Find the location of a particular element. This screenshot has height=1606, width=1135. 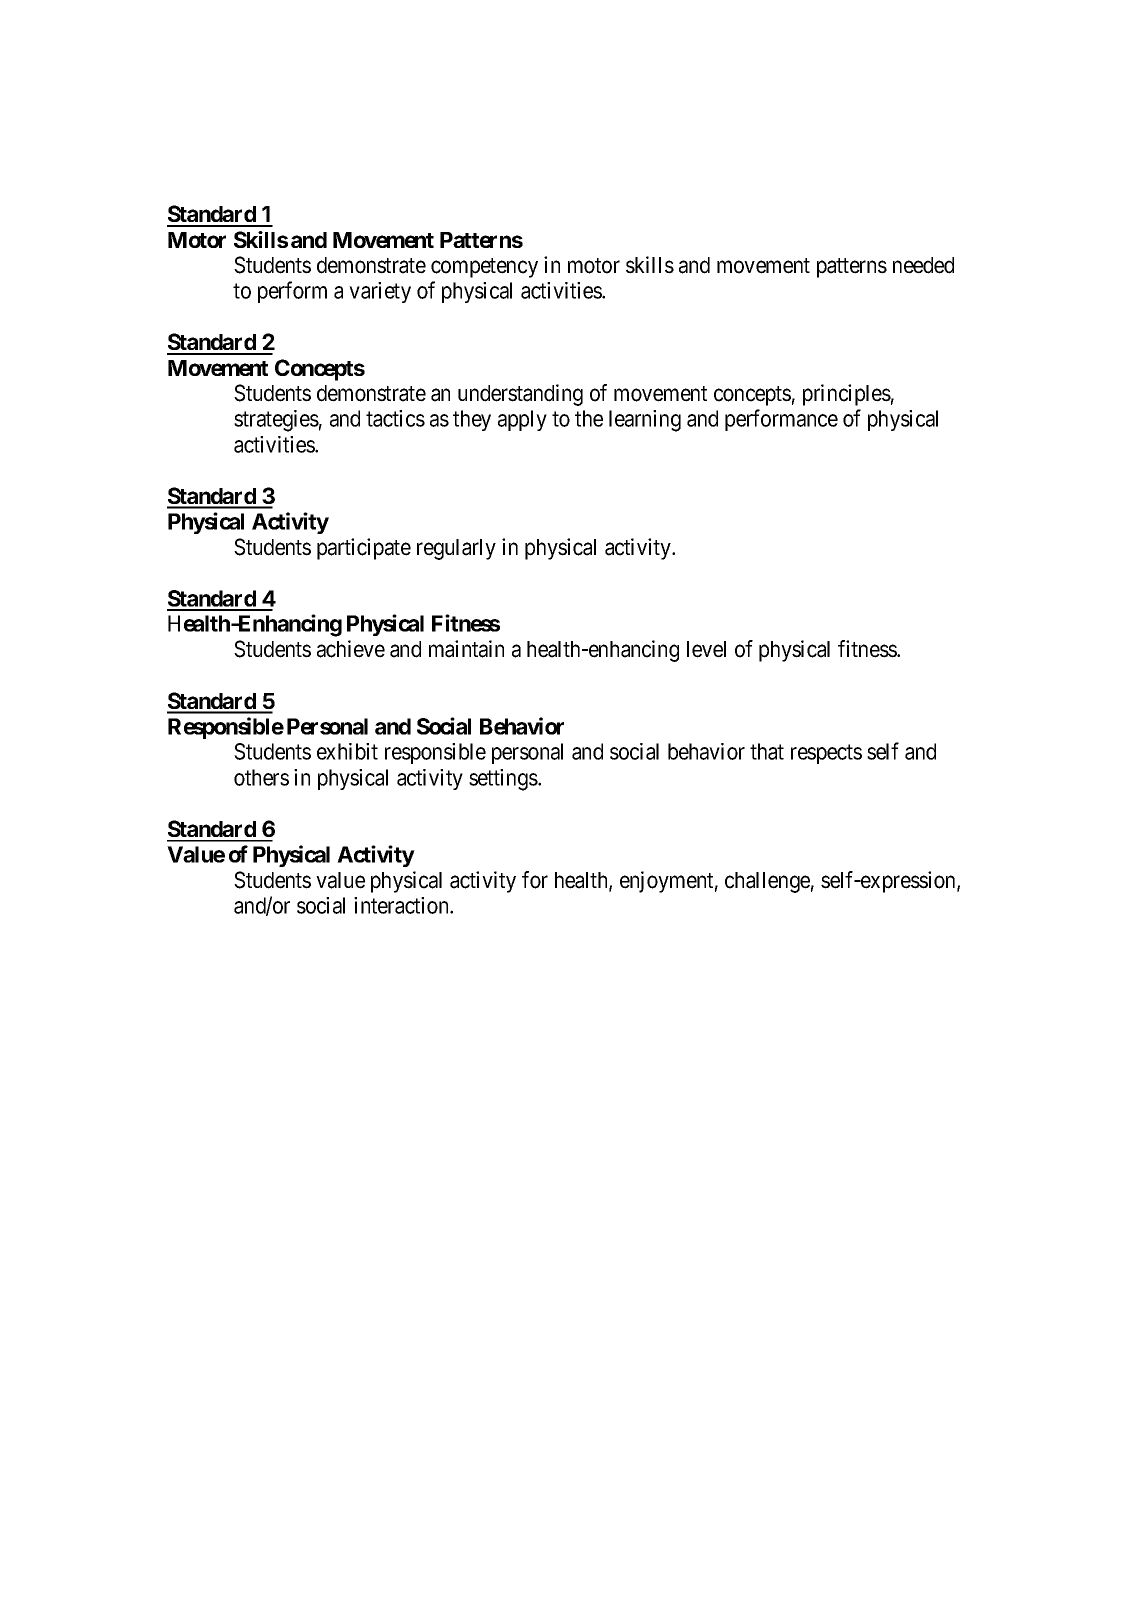

participate is located at coordinates (364, 549).
